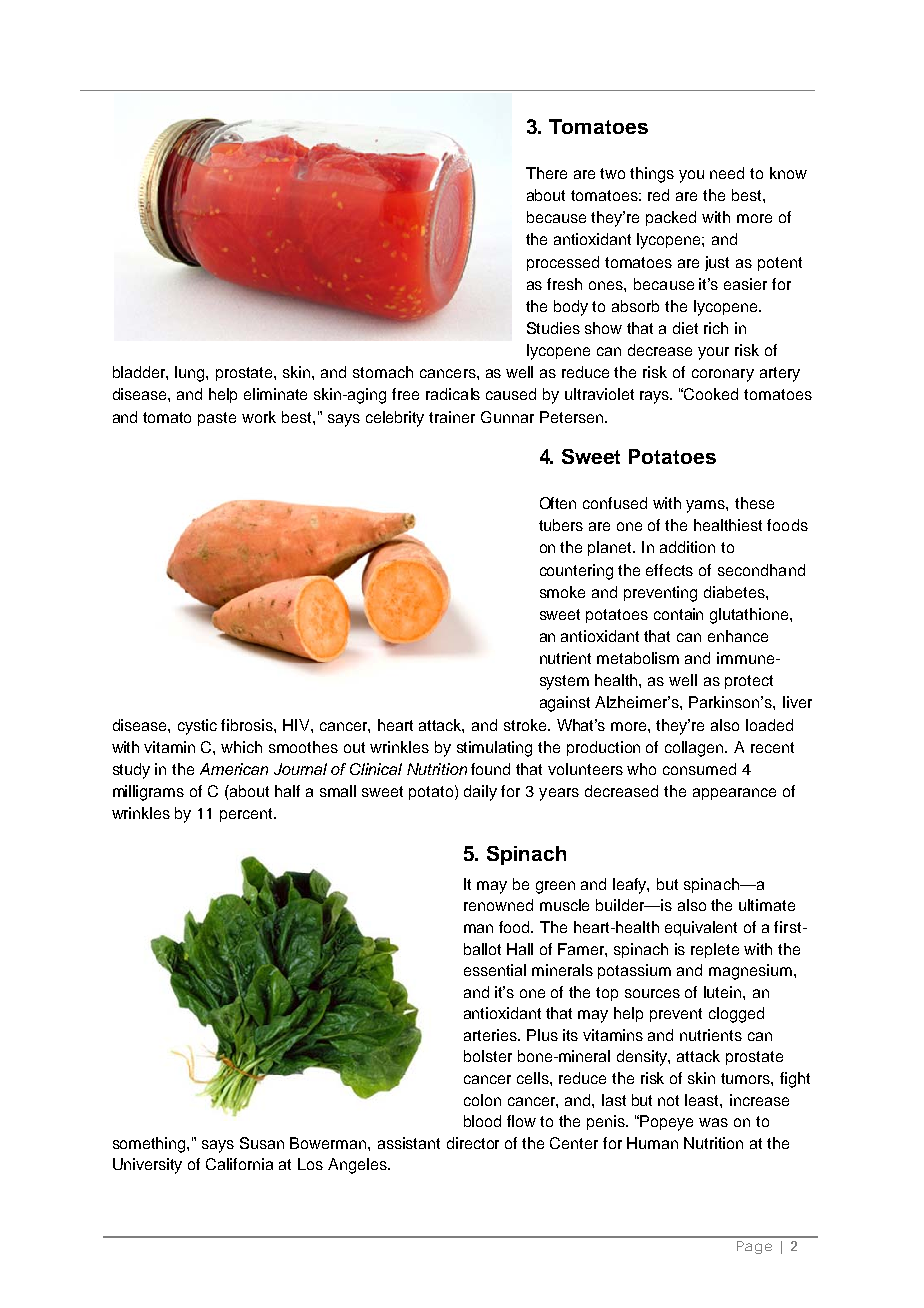  I want to click on There, so click(546, 173).
